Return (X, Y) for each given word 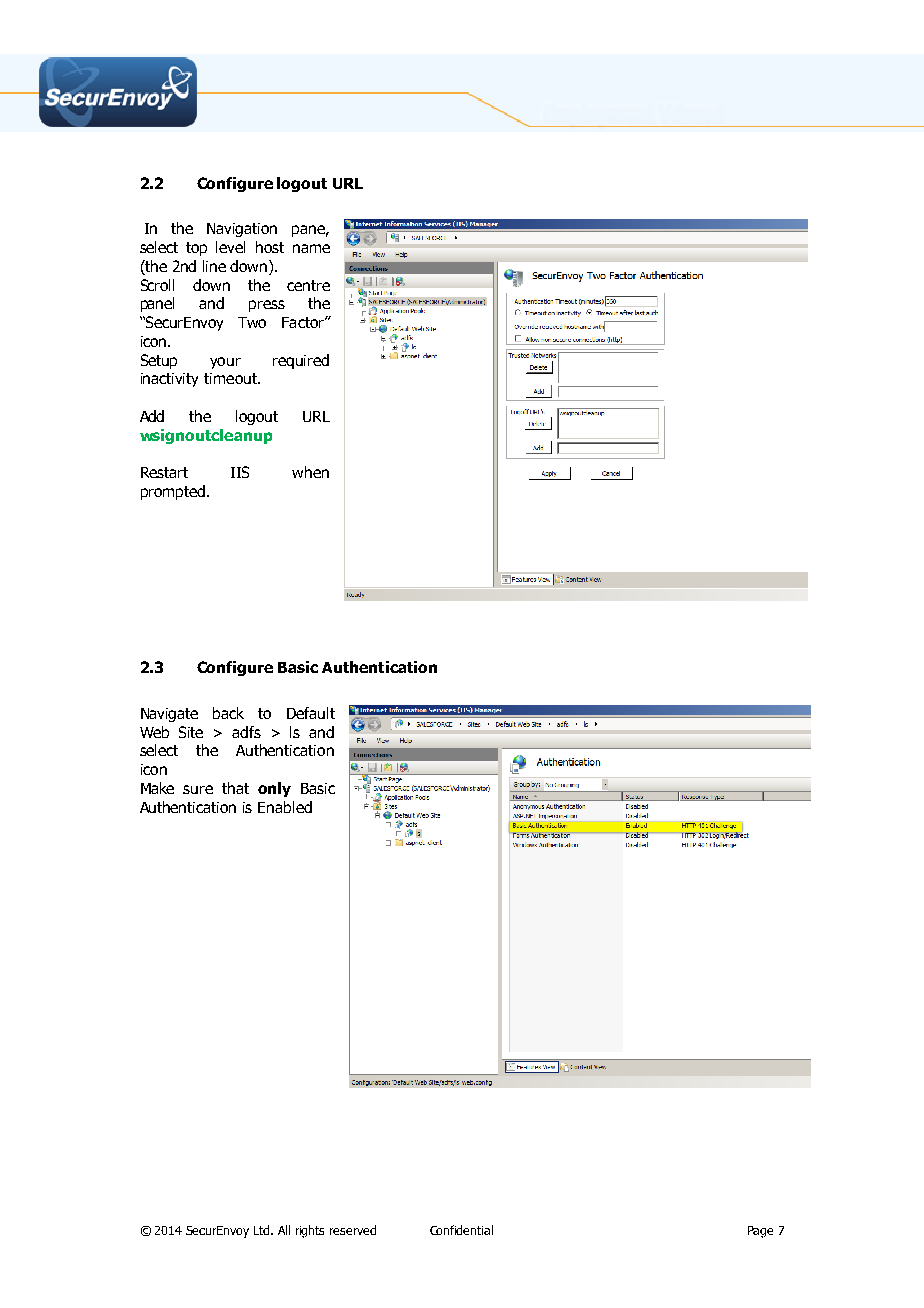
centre (308, 285)
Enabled (285, 807)
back (228, 713)
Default (311, 713)
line (214, 266)
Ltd (263, 1230)
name (311, 248)
